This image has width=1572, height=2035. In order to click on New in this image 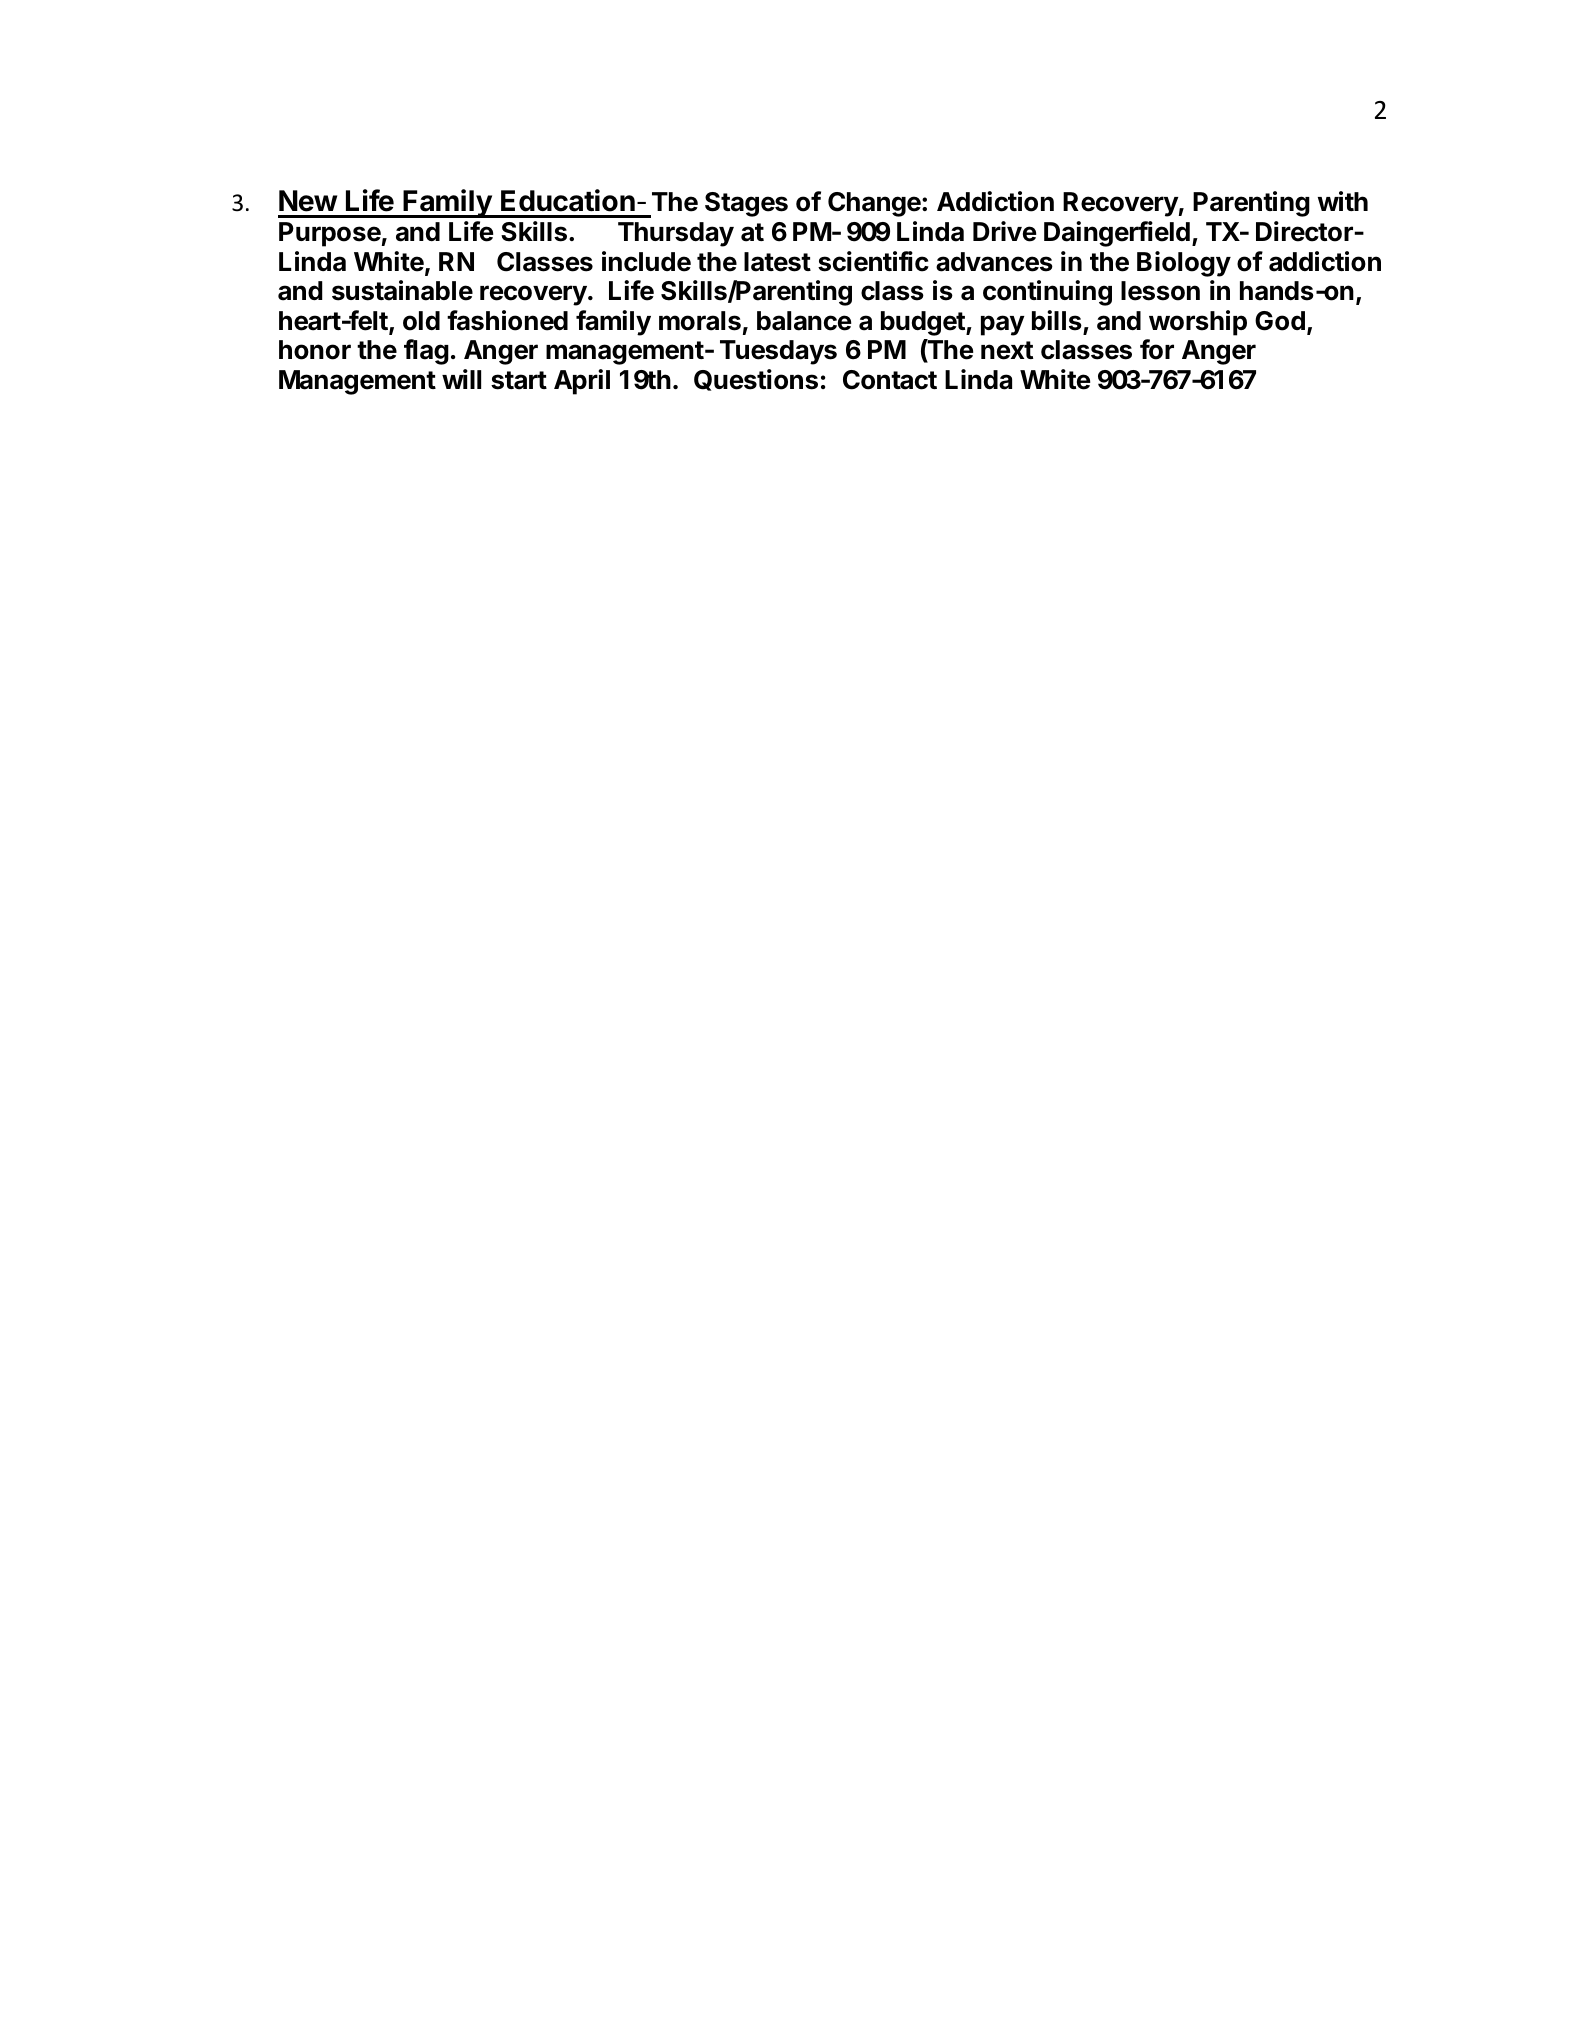, I will do `click(308, 201)`.
